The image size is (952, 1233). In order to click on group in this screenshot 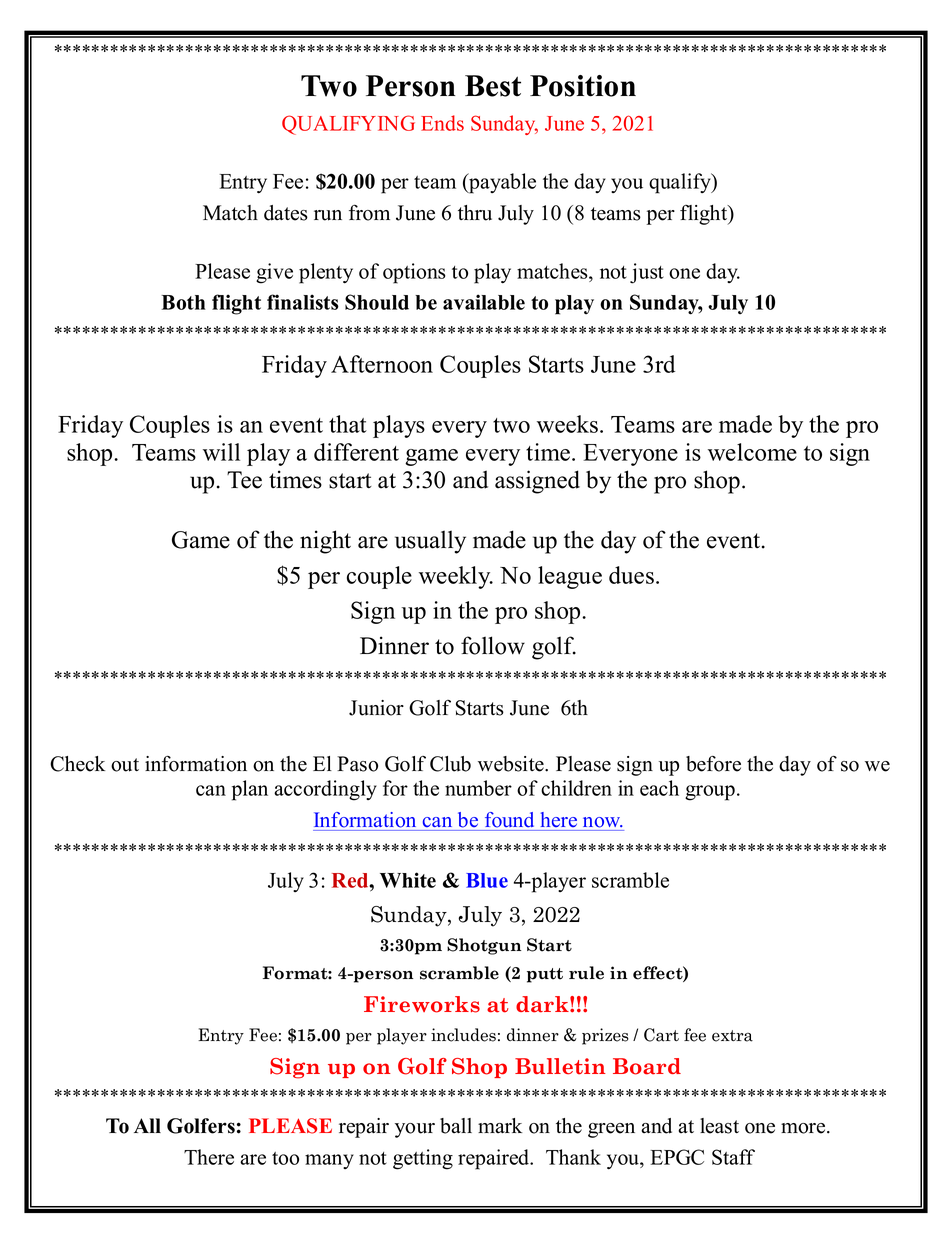, I will do `click(710, 793)`.
